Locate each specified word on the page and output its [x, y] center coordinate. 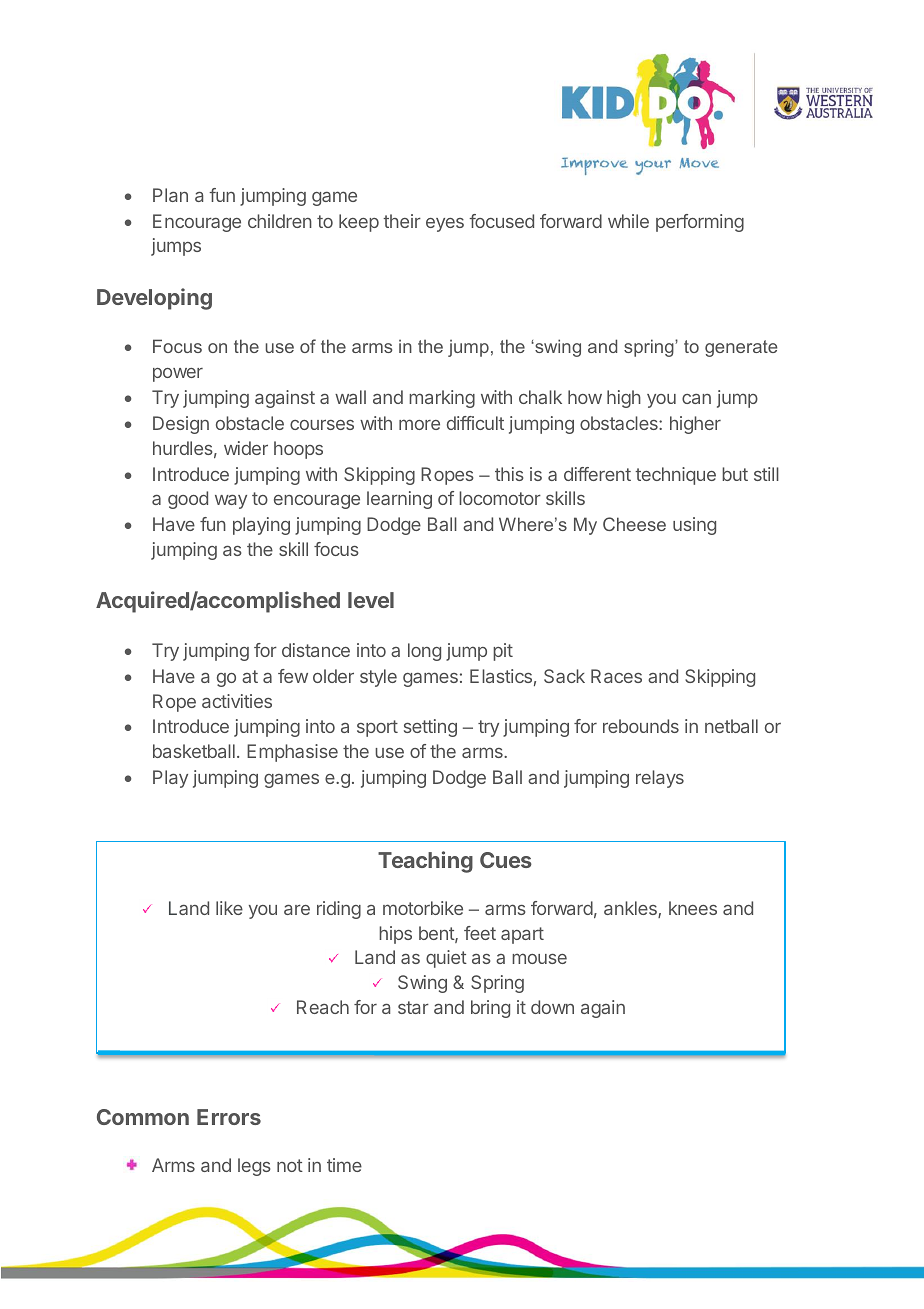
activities [237, 701]
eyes [445, 225]
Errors [229, 1117]
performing [700, 223]
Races [616, 676]
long [424, 652]
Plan [170, 195]
